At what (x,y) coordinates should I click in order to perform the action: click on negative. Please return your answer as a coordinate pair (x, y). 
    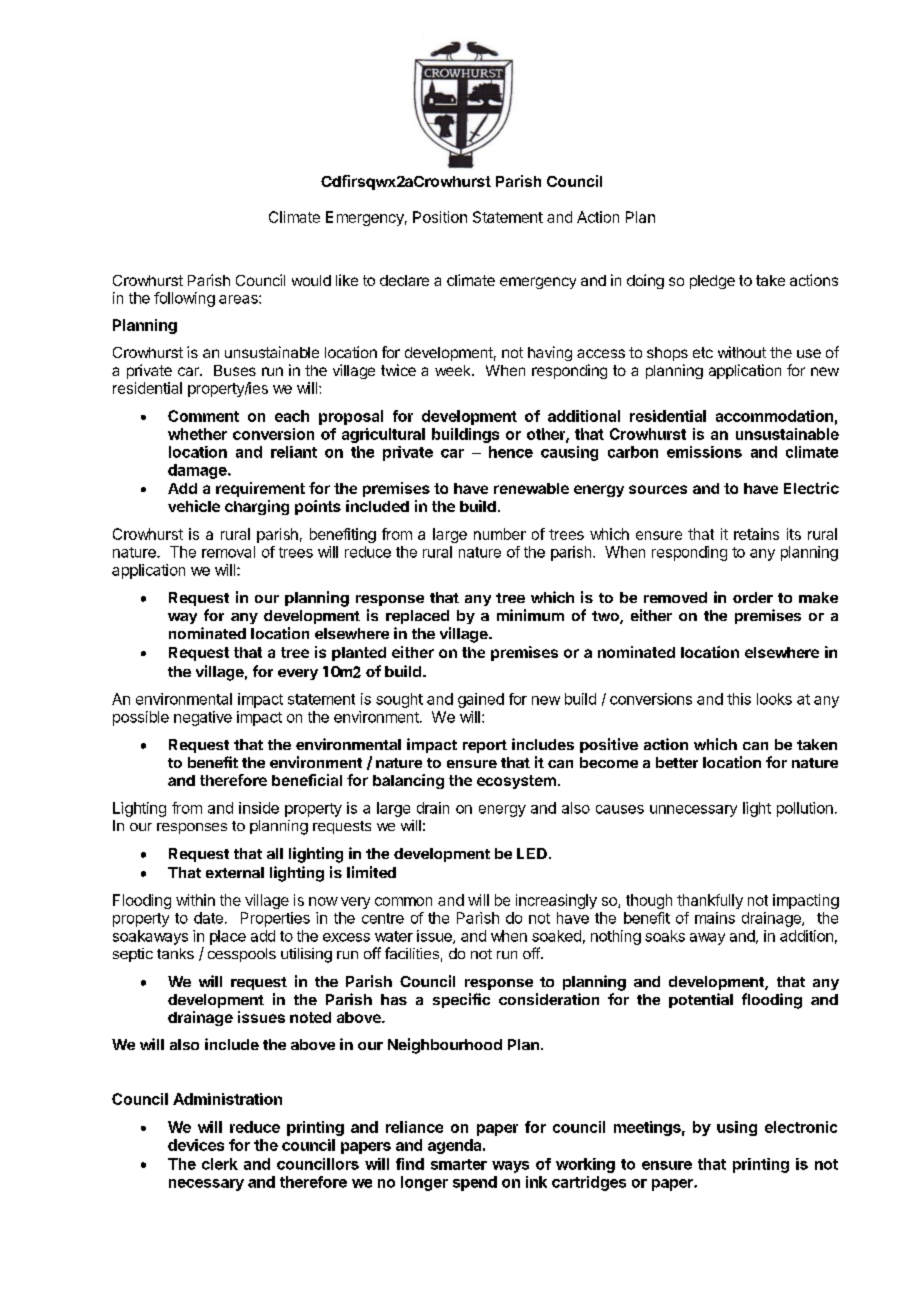
    Looking at the image, I should click on (203, 718).
